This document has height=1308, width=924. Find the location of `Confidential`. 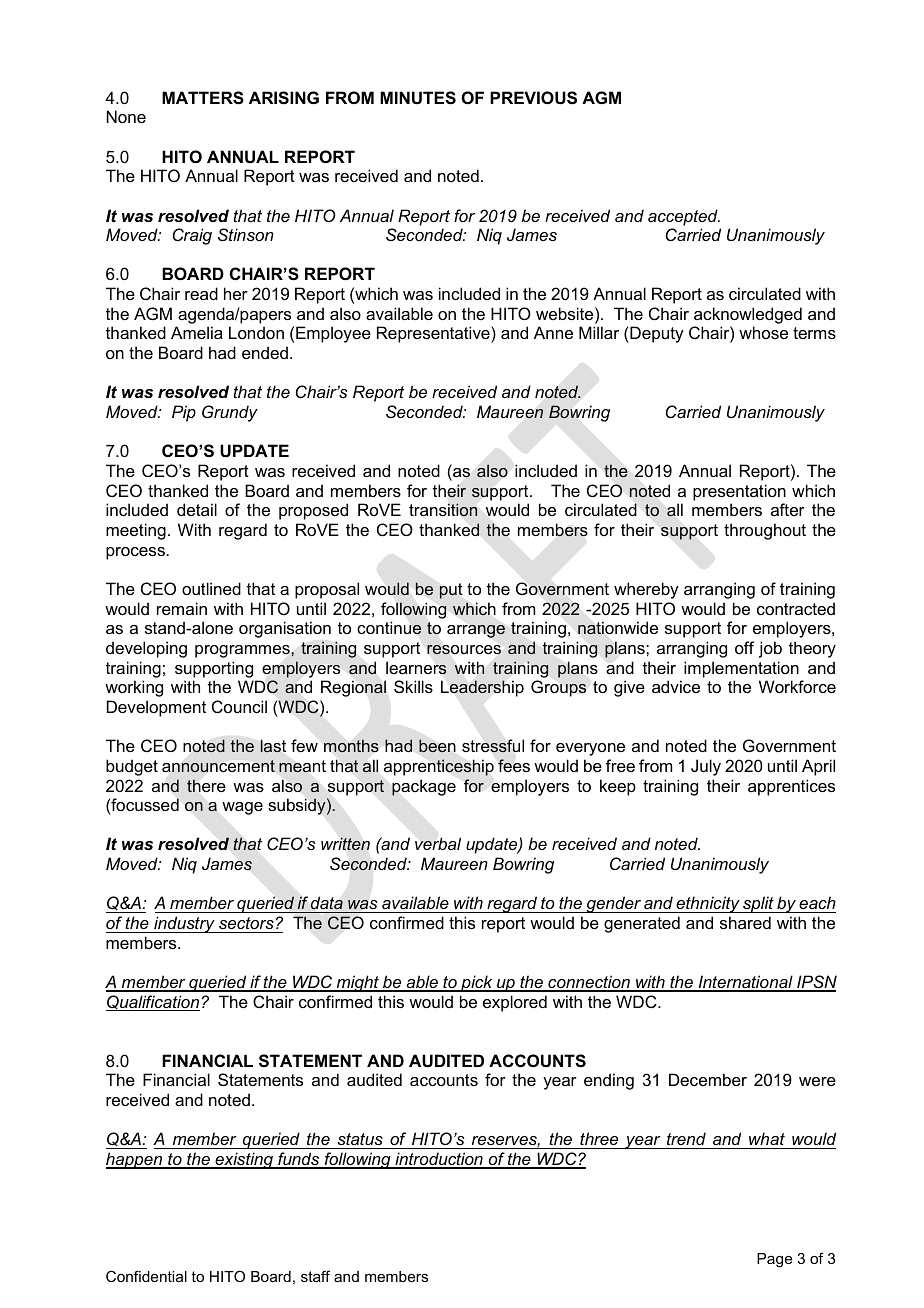

Confidential is located at coordinates (146, 1276).
